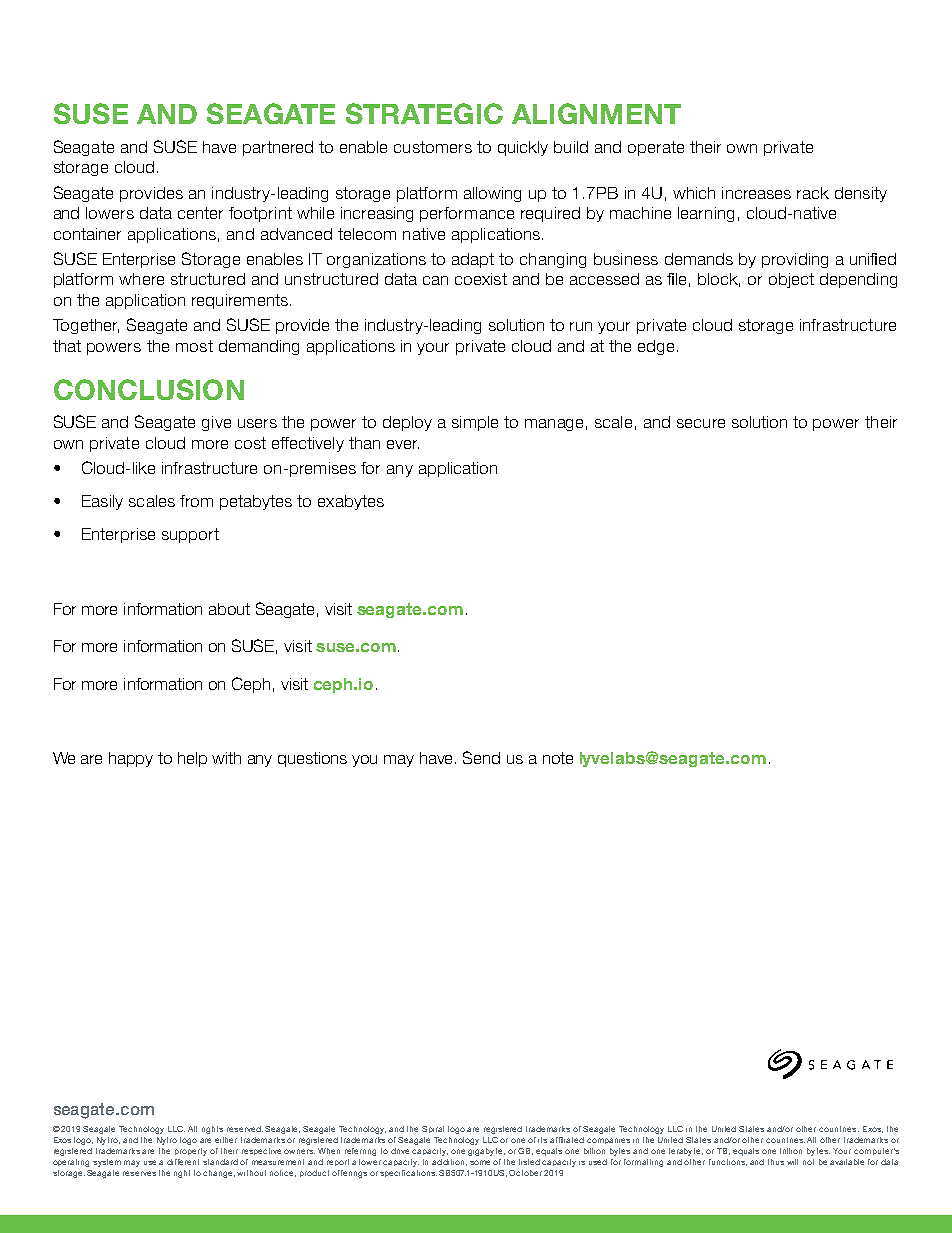 This screenshot has width=952, height=1233. Describe the element at coordinates (229, 609) in the screenshot. I see `about` at that location.
